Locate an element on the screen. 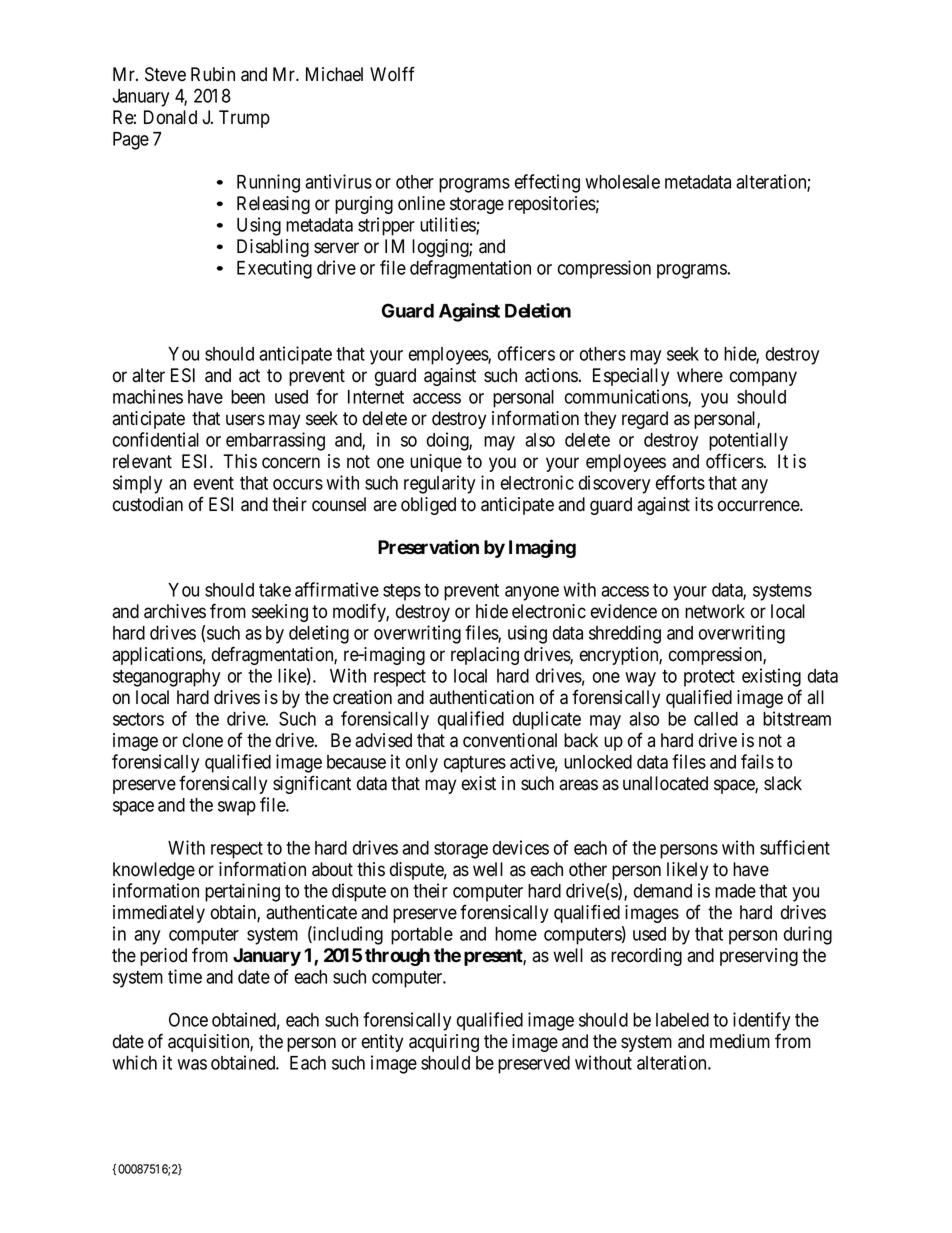 The image size is (952, 1233). slack is located at coordinates (783, 783).
